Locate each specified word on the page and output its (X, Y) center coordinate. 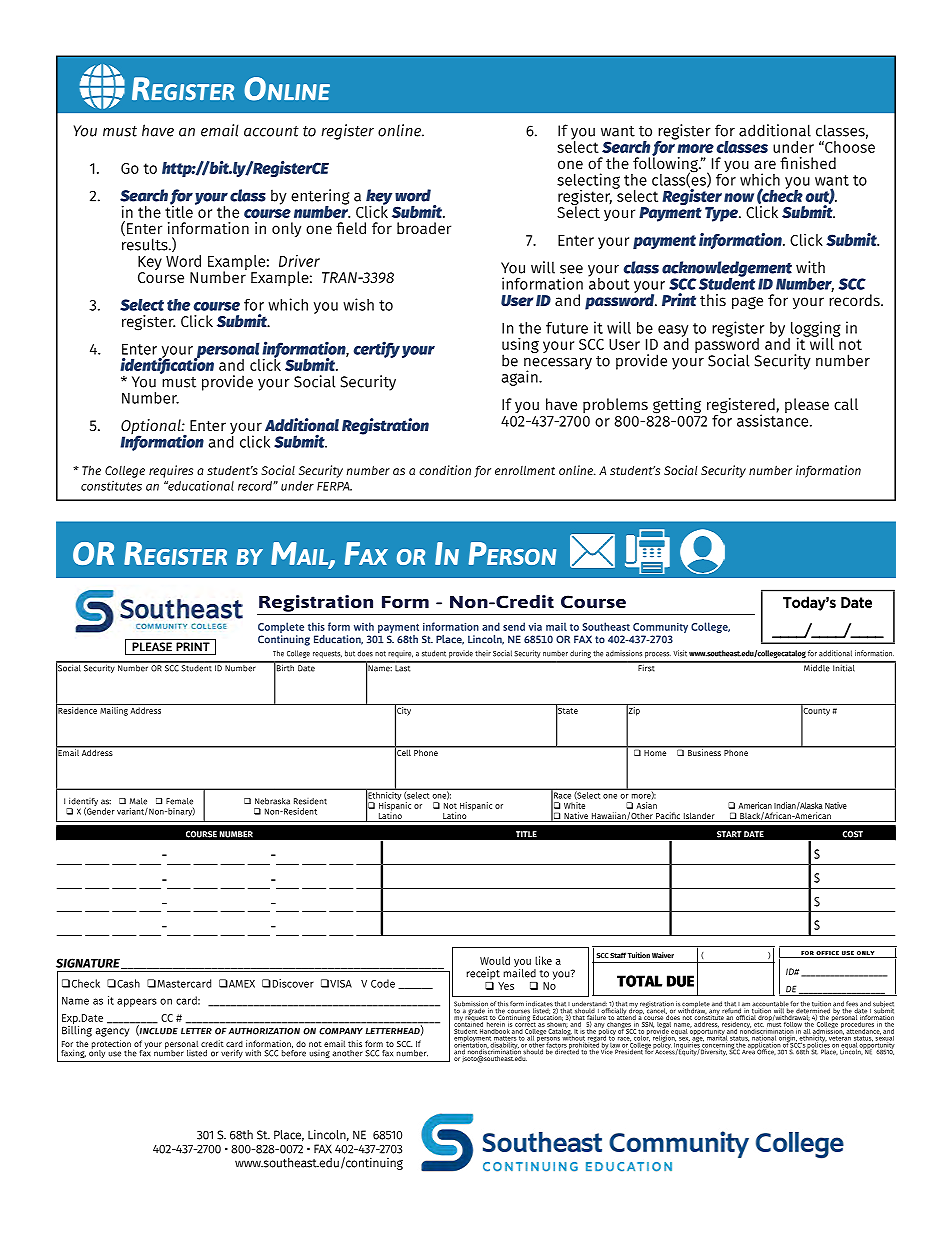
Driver (299, 261)
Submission (471, 1005)
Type (722, 214)
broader (424, 228)
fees (851, 1005)
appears (137, 1002)
